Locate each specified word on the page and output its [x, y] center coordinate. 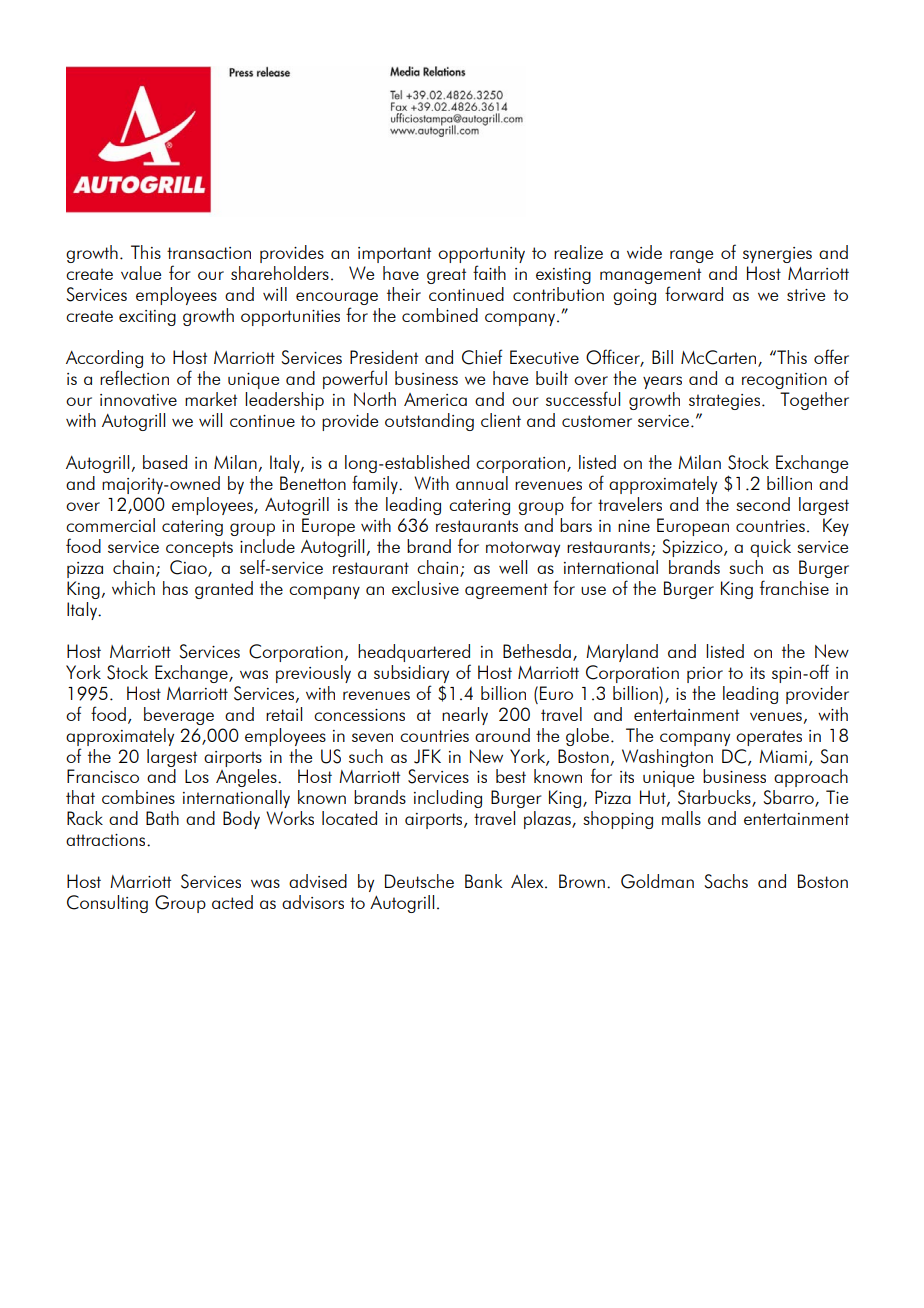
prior [705, 675]
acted [232, 902]
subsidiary [411, 674]
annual [482, 483]
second [763, 504]
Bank [483, 881]
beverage [179, 716]
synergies [777, 255]
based [165, 462]
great [446, 276]
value [141, 273]
